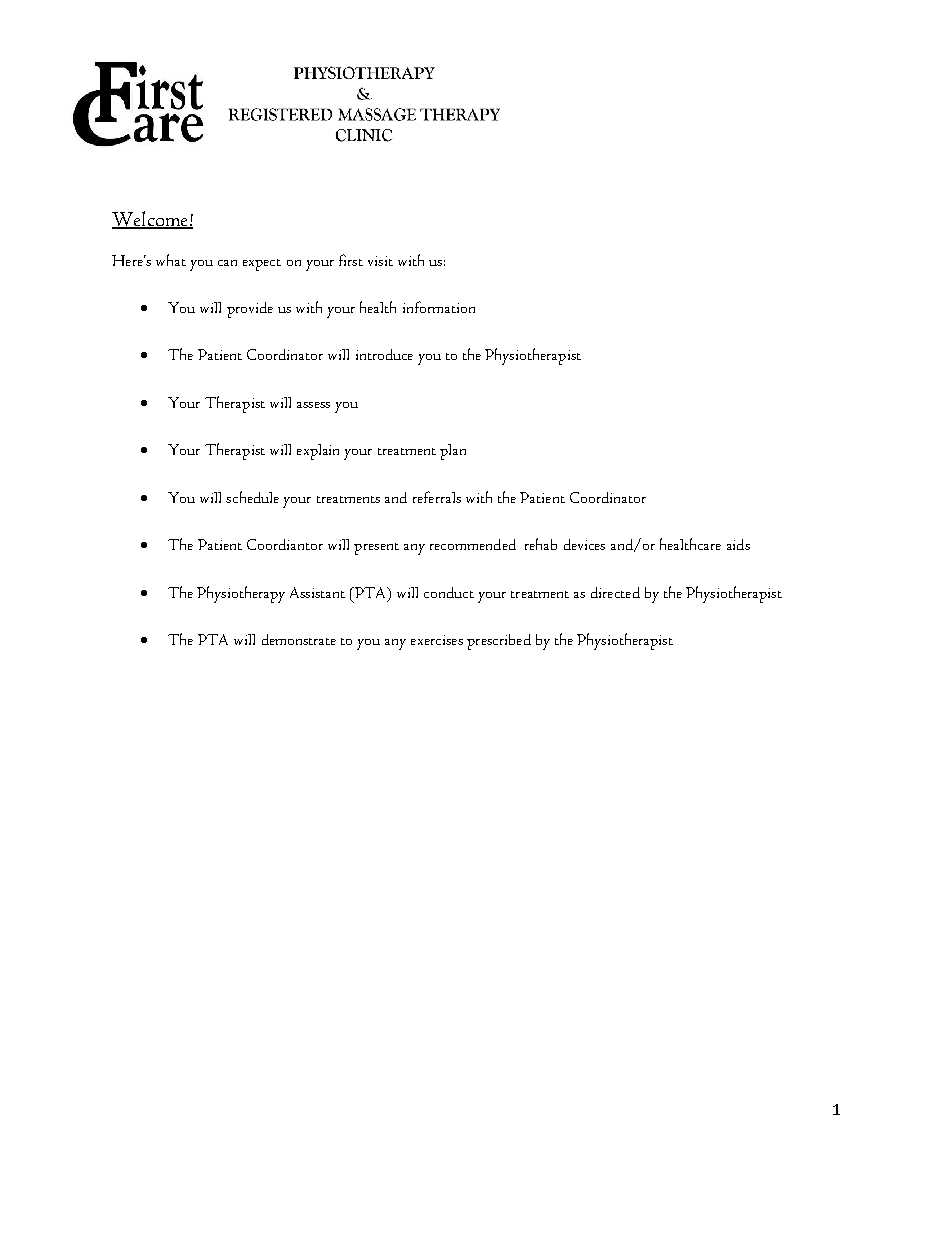 Image resolution: width=952 pixels, height=1233 pixels. Describe the element at coordinates (299, 639) in the screenshot. I see `demonstrate` at that location.
